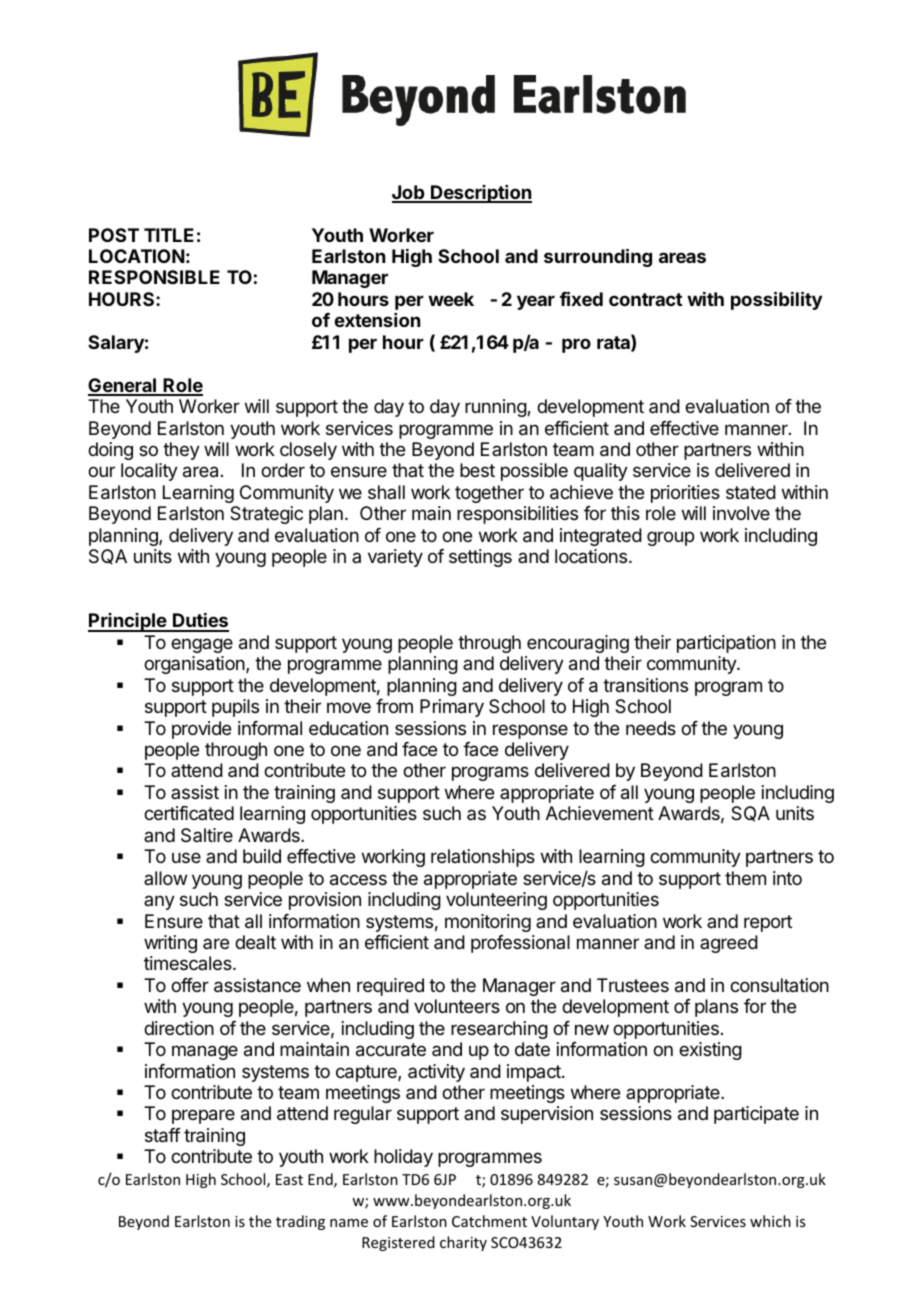 The height and width of the image is (1308, 924). I want to click on settings, so click(480, 558).
